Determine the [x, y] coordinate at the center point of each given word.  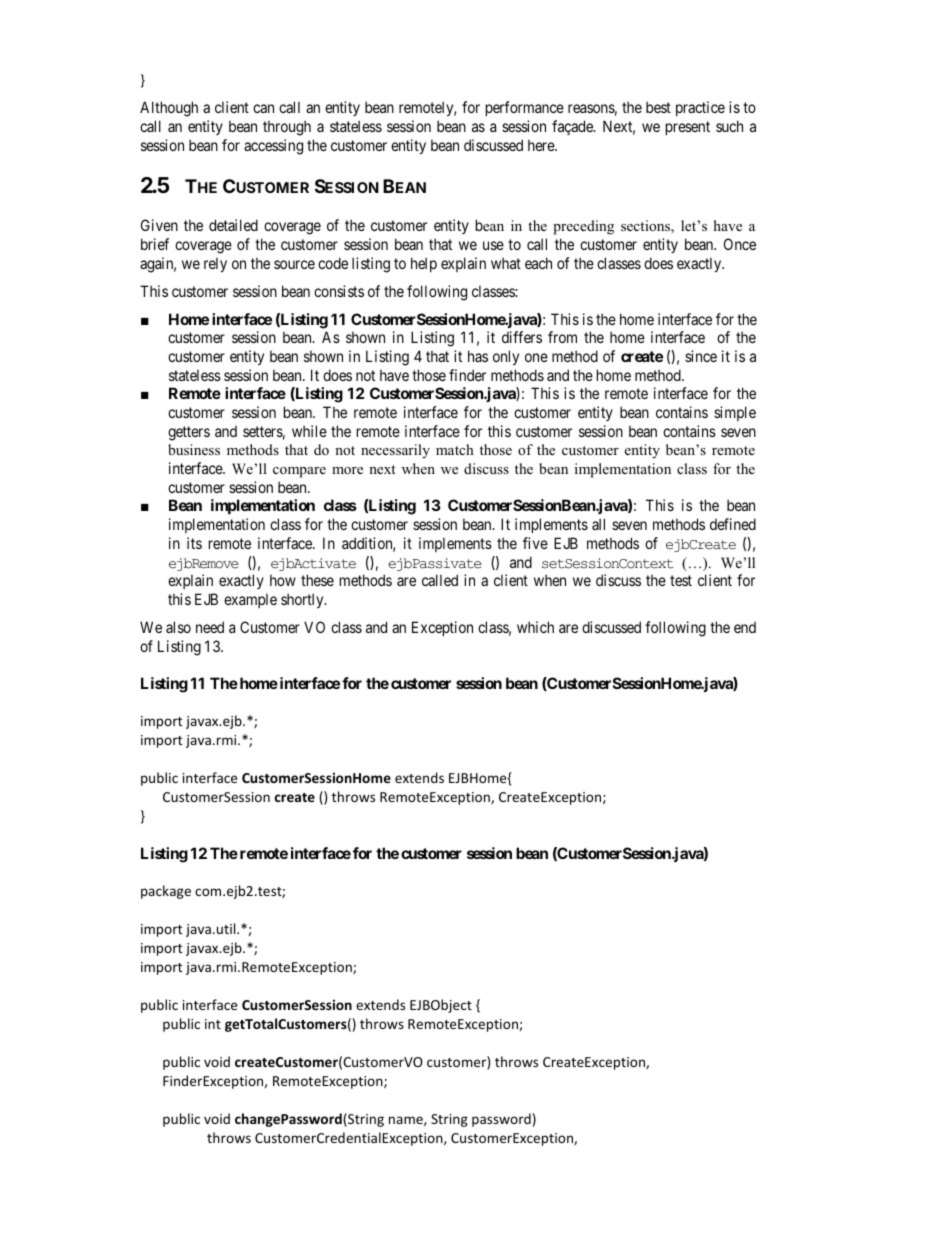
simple [735, 413]
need [210, 627]
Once [740, 244]
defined [733, 524]
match [455, 449]
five [535, 543]
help [424, 264]
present [688, 128]
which [535, 627]
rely [215, 264]
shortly [303, 600]
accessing [273, 147]
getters [189, 433]
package [166, 892]
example [250, 600]
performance [525, 108]
